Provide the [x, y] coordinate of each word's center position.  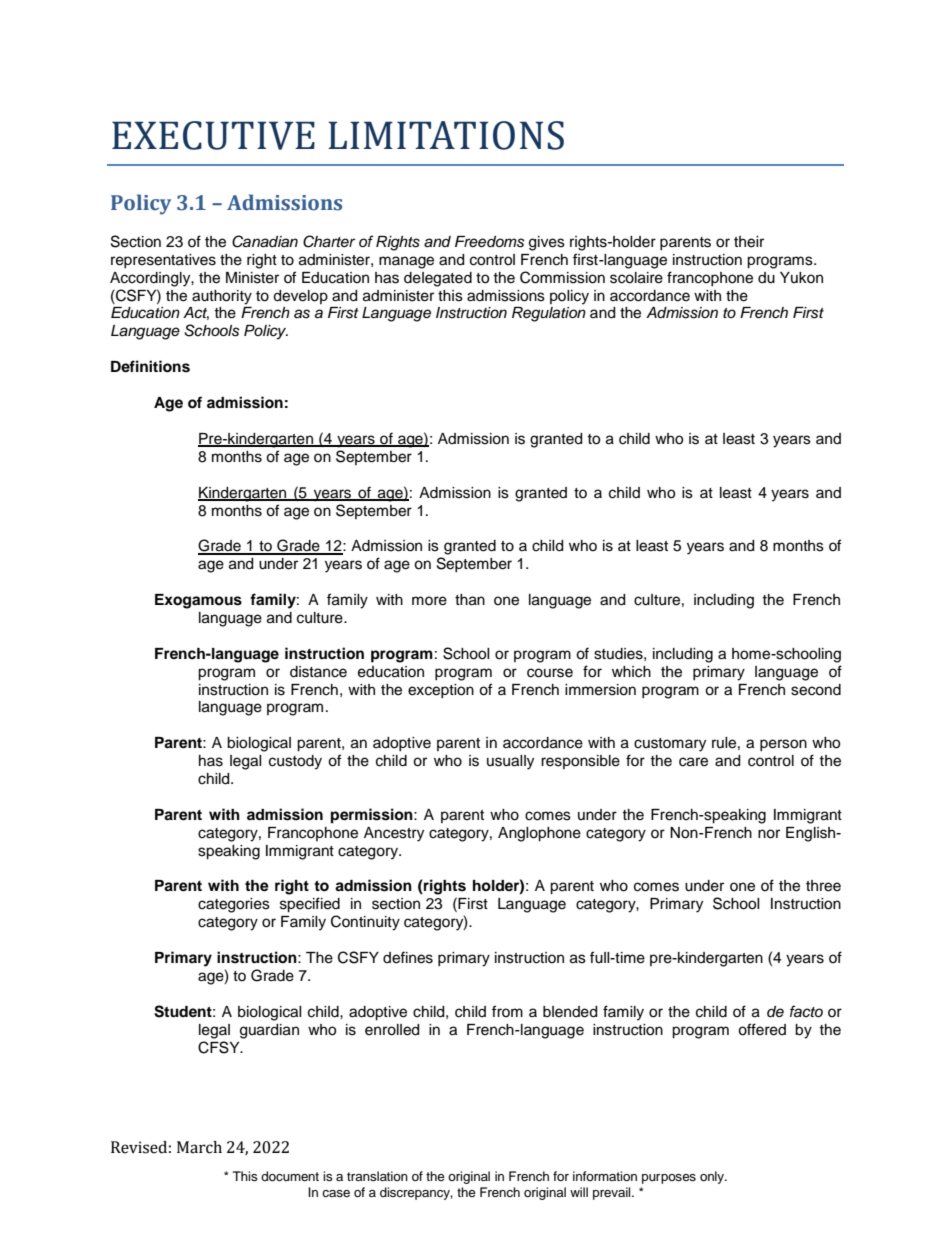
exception [441, 691]
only [713, 1177]
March [199, 1147]
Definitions [150, 366]
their [749, 242]
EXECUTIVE [213, 135]
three [823, 886]
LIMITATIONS [446, 135]
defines [408, 957]
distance [318, 672]
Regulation [549, 314]
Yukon [801, 277]
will [579, 1192]
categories [234, 905]
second [816, 690]
